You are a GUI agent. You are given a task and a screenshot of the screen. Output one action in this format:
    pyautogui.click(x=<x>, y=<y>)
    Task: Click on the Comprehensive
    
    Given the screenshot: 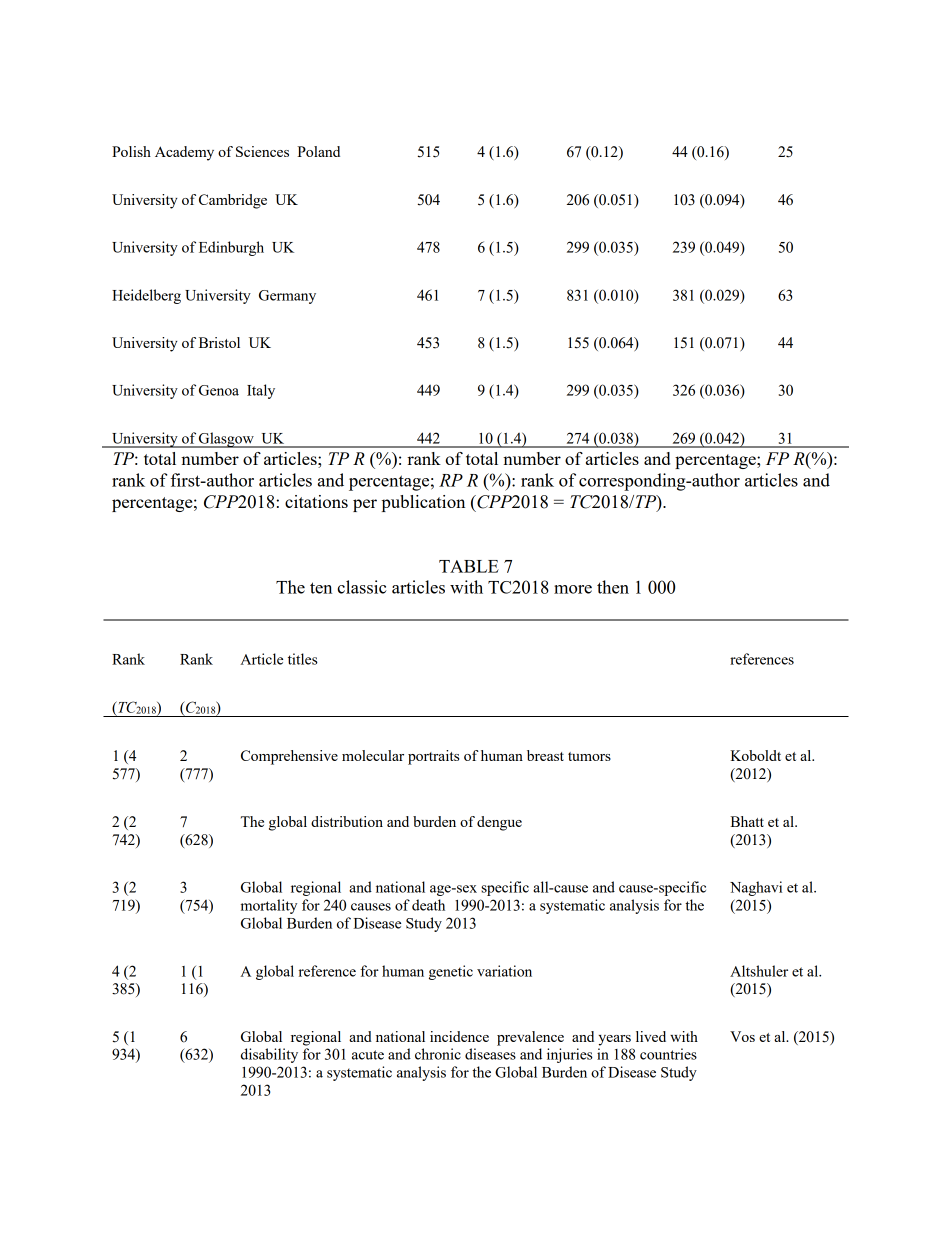 What is the action you would take?
    pyautogui.click(x=289, y=757)
